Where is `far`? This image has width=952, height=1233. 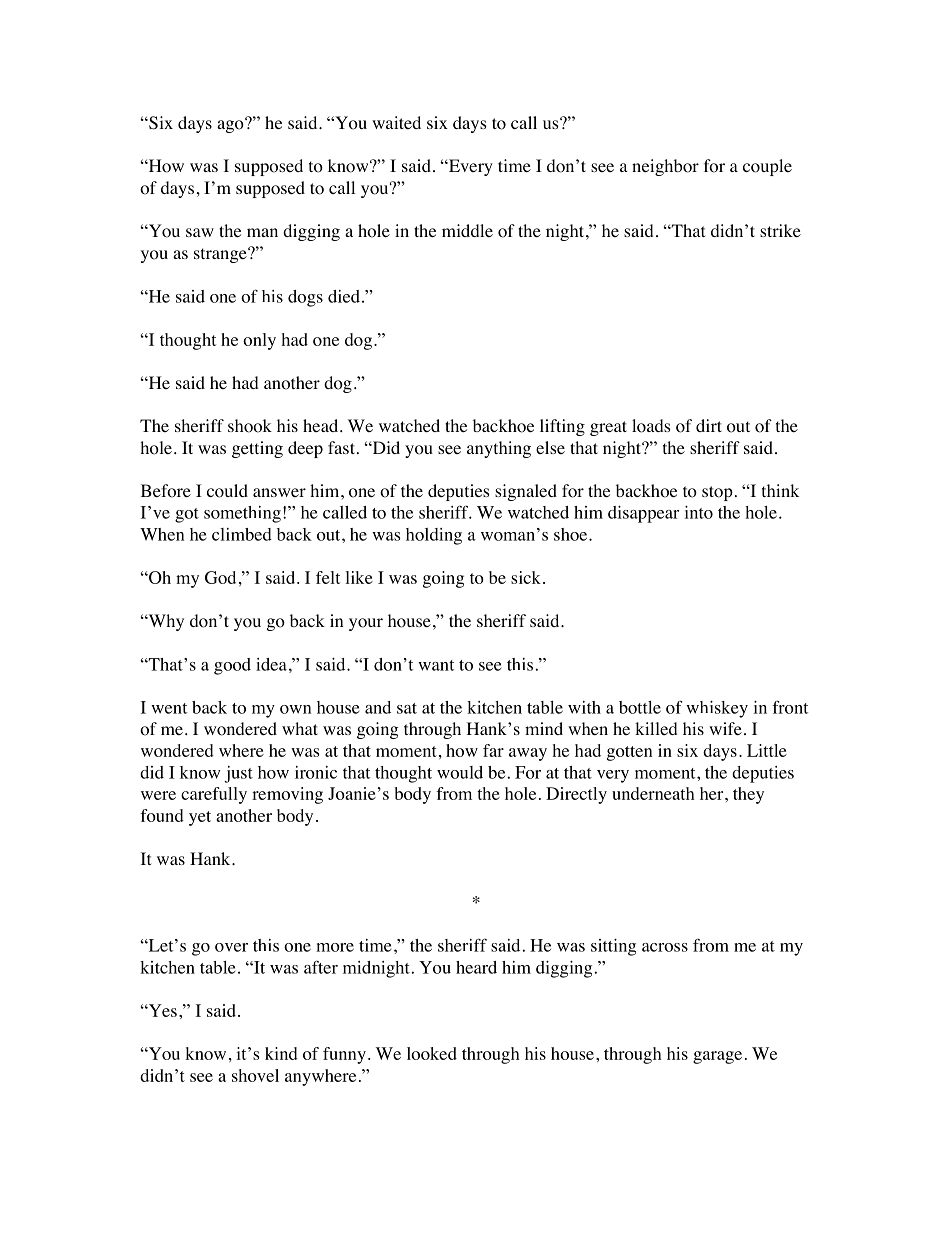 far is located at coordinates (493, 750).
